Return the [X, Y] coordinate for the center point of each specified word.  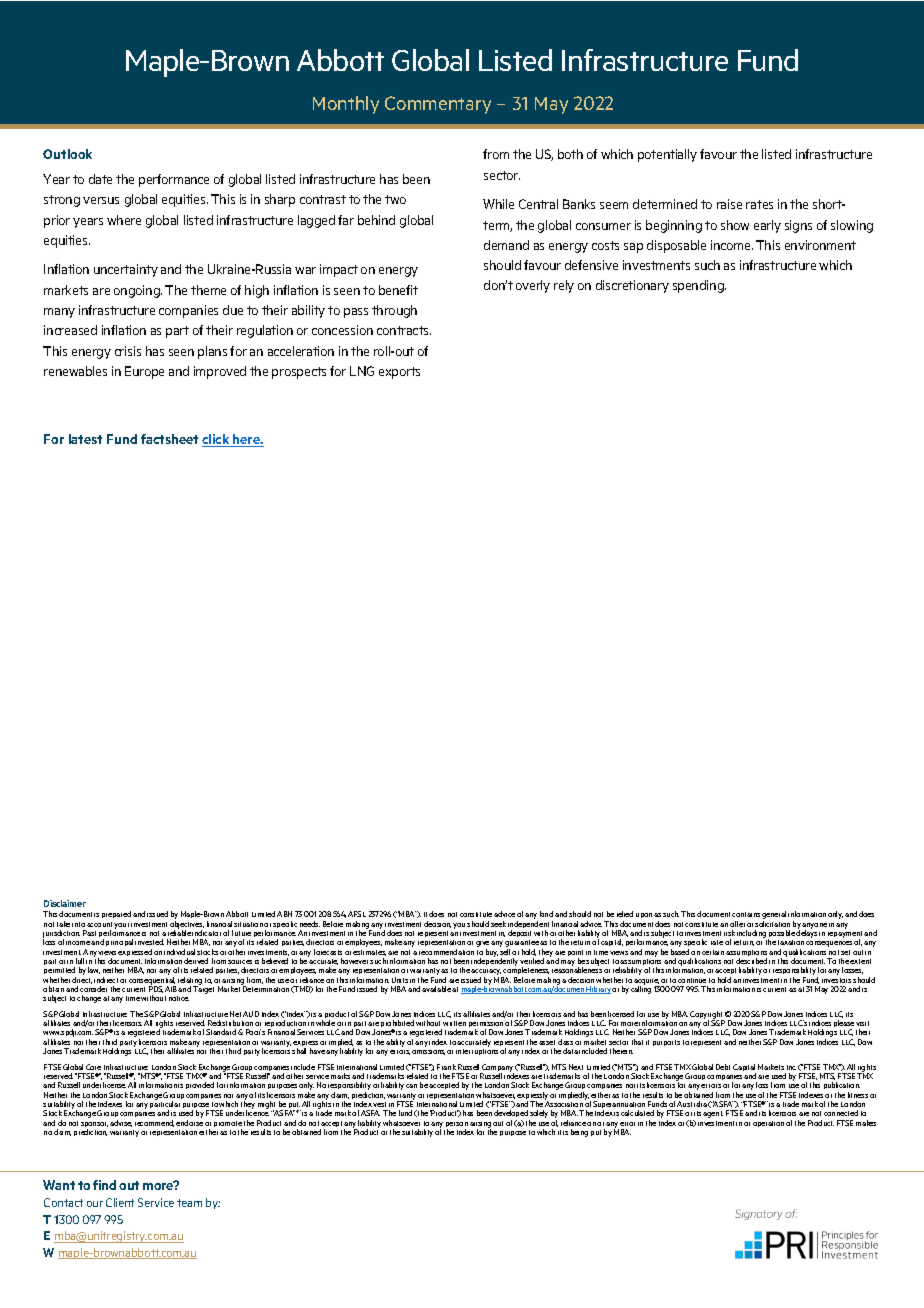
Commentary [438, 105]
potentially [667, 155]
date [100, 179]
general [774, 916]
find [104, 1185]
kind [546, 914]
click [217, 440]
